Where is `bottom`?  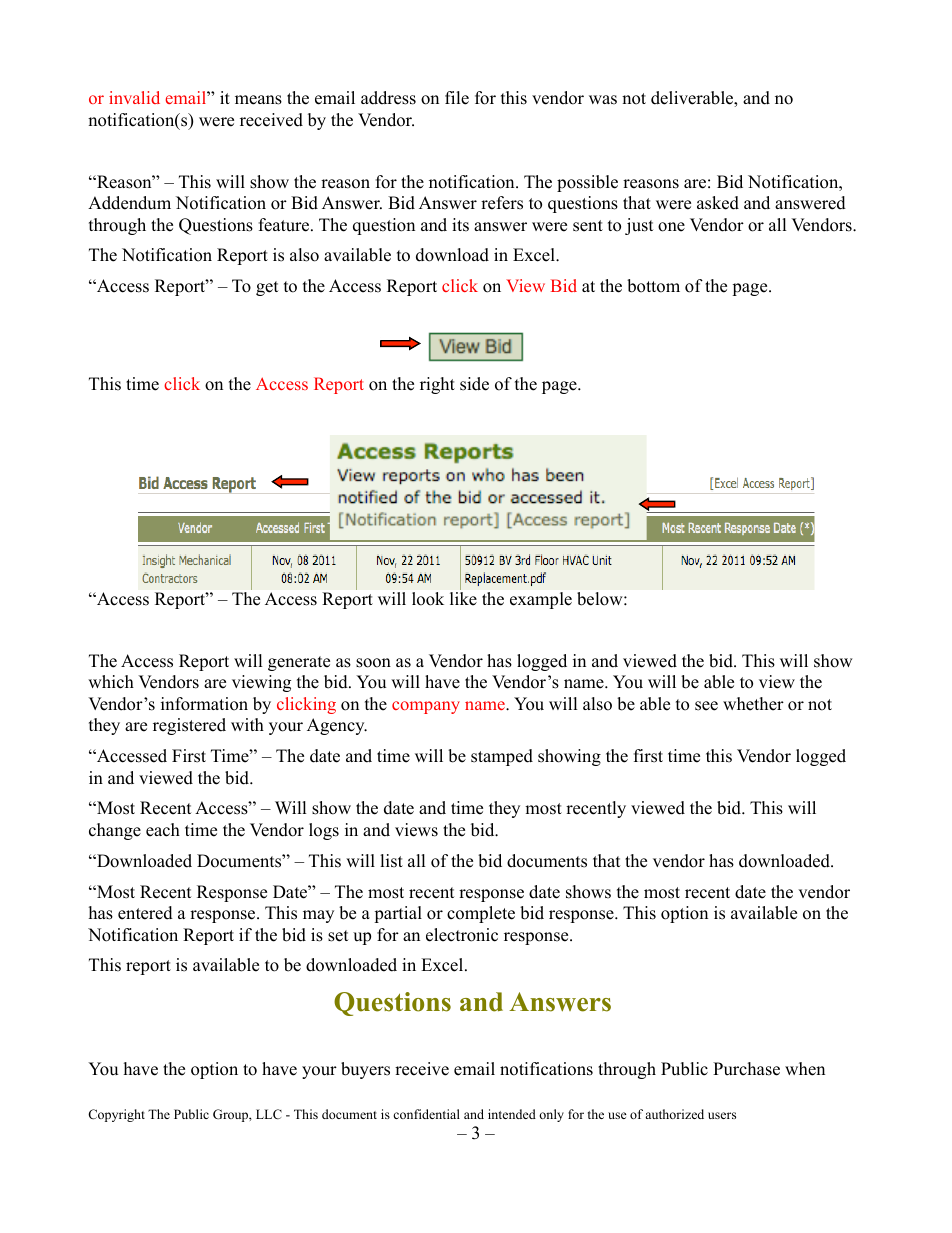 bottom is located at coordinates (653, 286).
